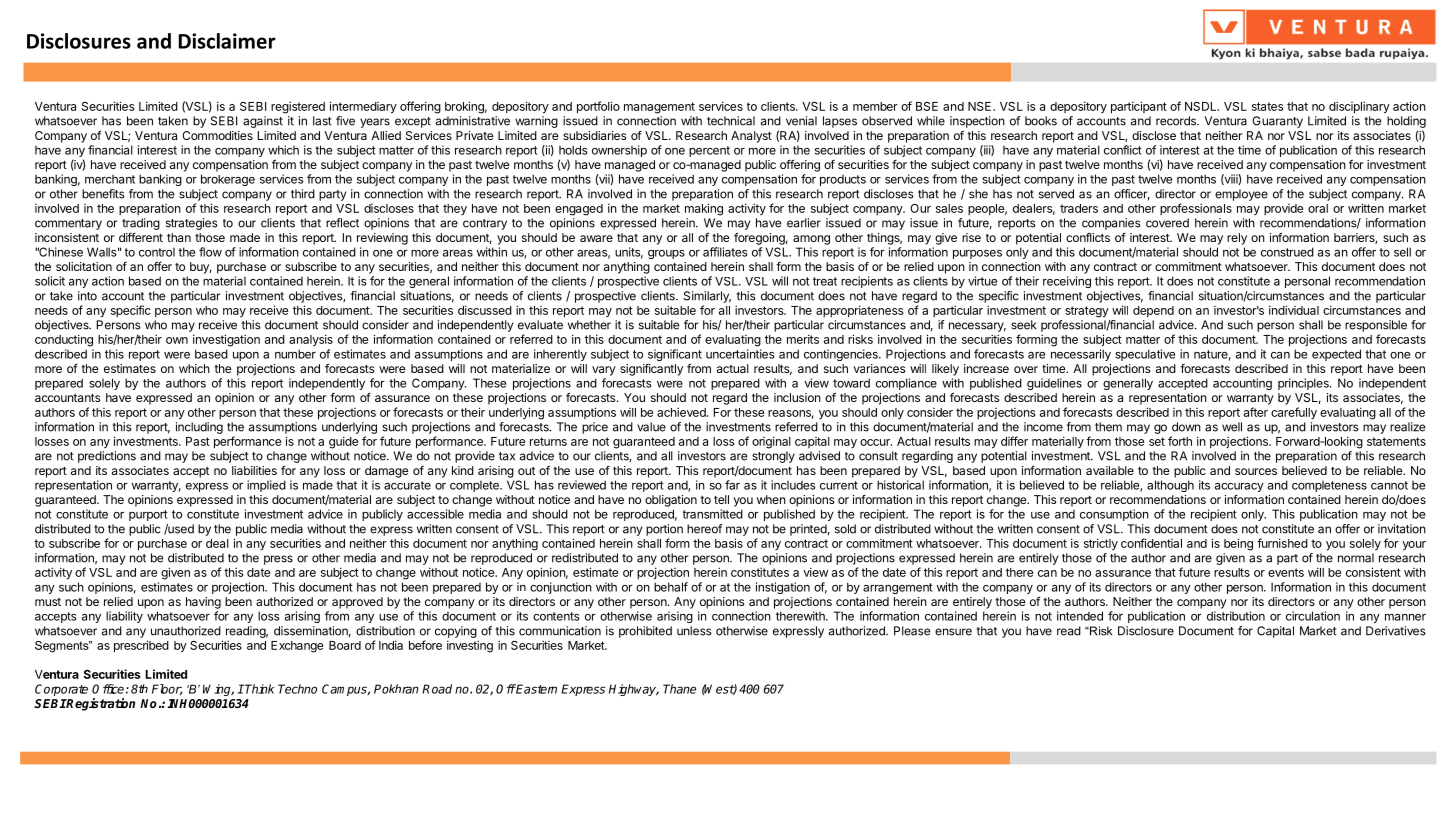 The height and width of the page is (819, 1456). Describe the element at coordinates (210, 252) in the page. I see `flow` at that location.
